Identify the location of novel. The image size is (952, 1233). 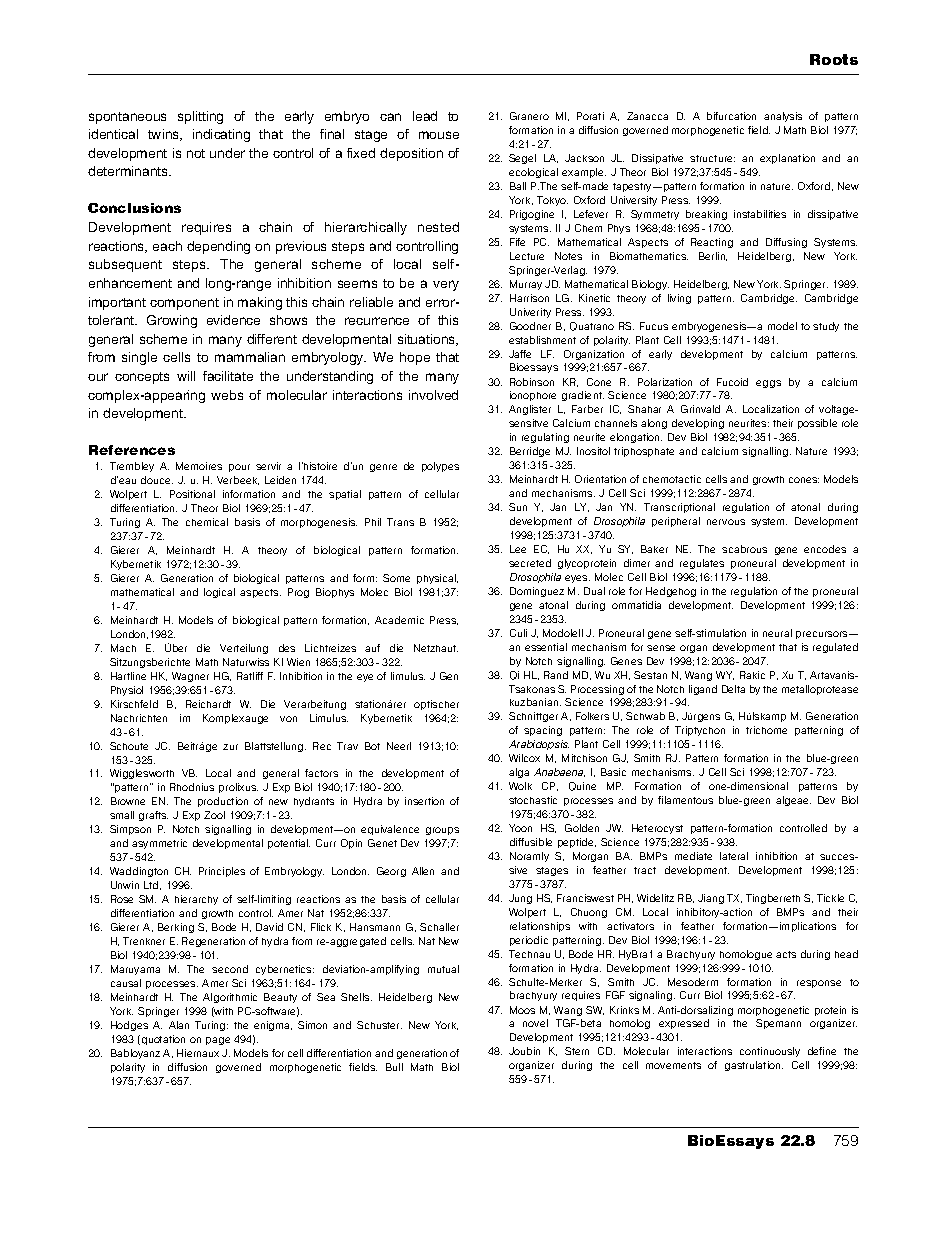
(535, 1023).
